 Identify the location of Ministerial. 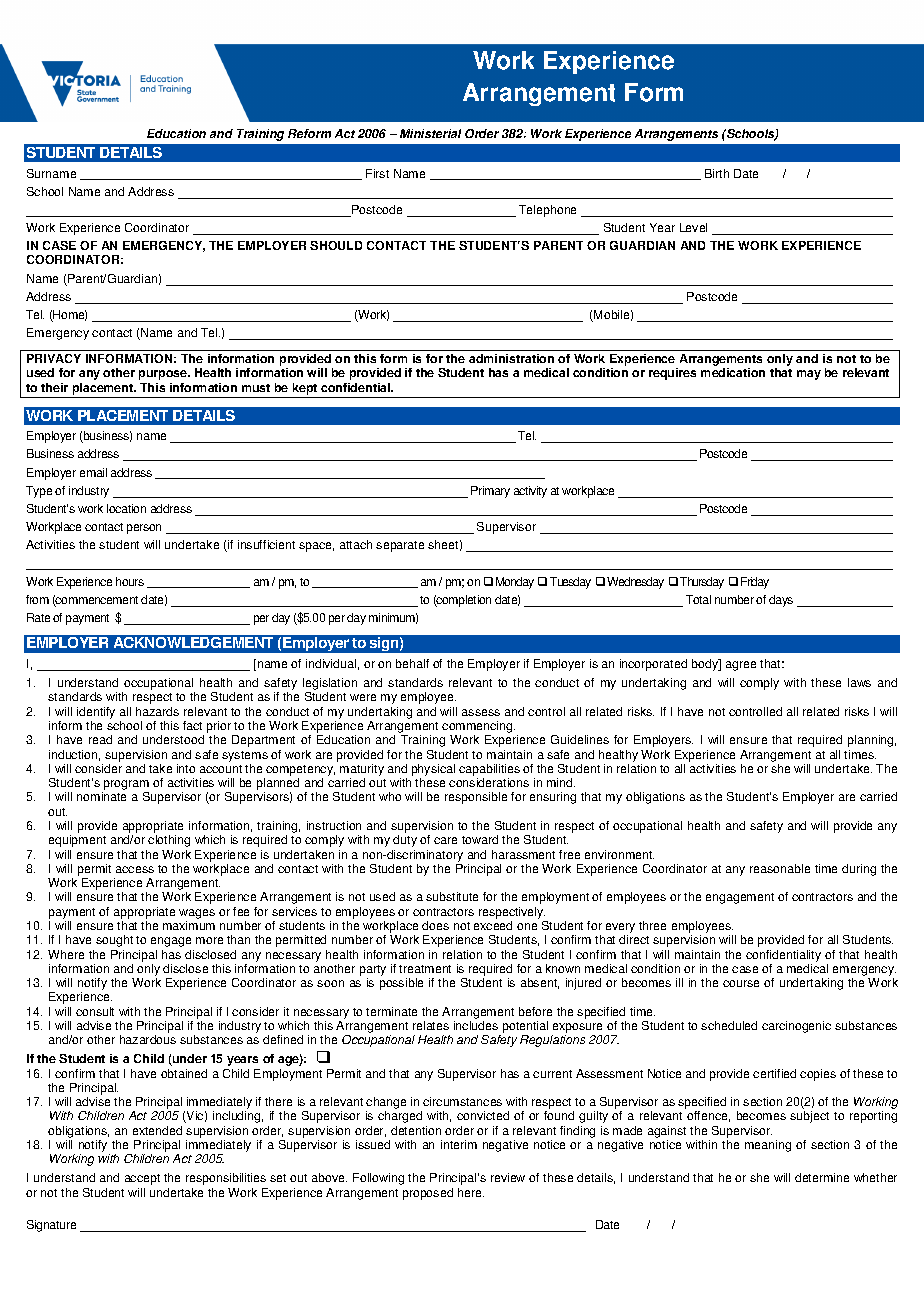
(430, 133).
